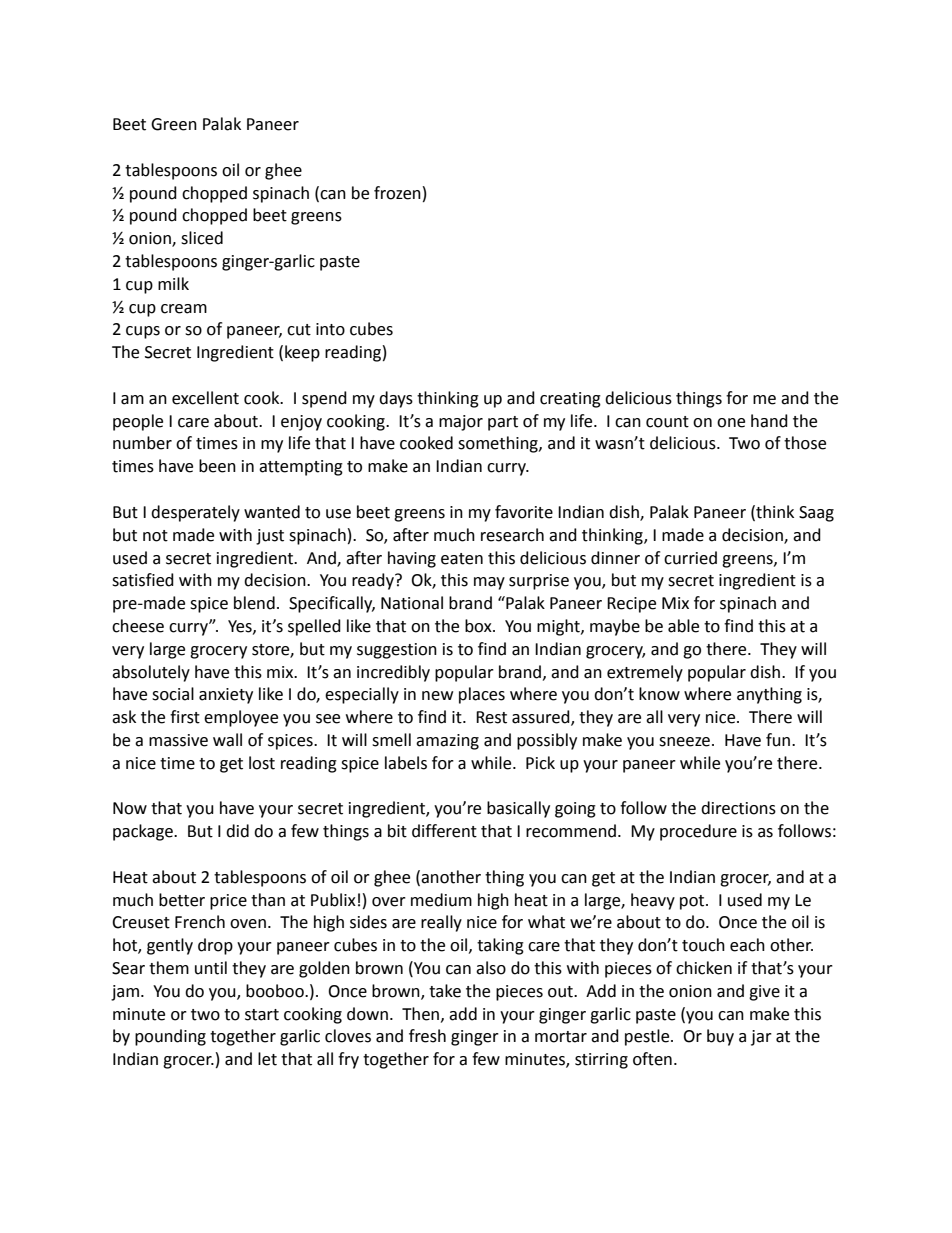  What do you see at coordinates (262, 1015) in the screenshot?
I see `start` at bounding box center [262, 1015].
